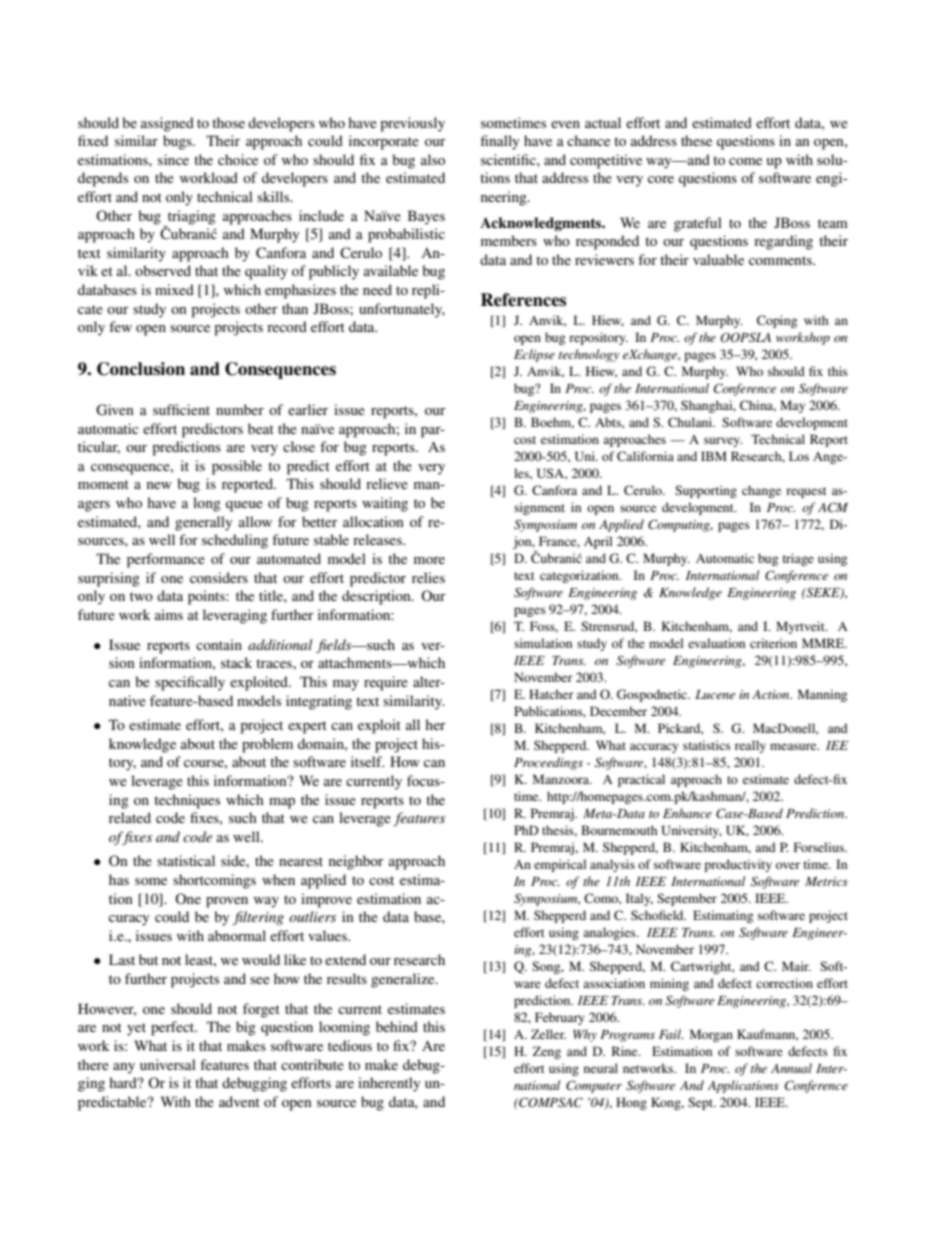  Describe the element at coordinates (433, 159) in the screenshot. I see `also` at that location.
